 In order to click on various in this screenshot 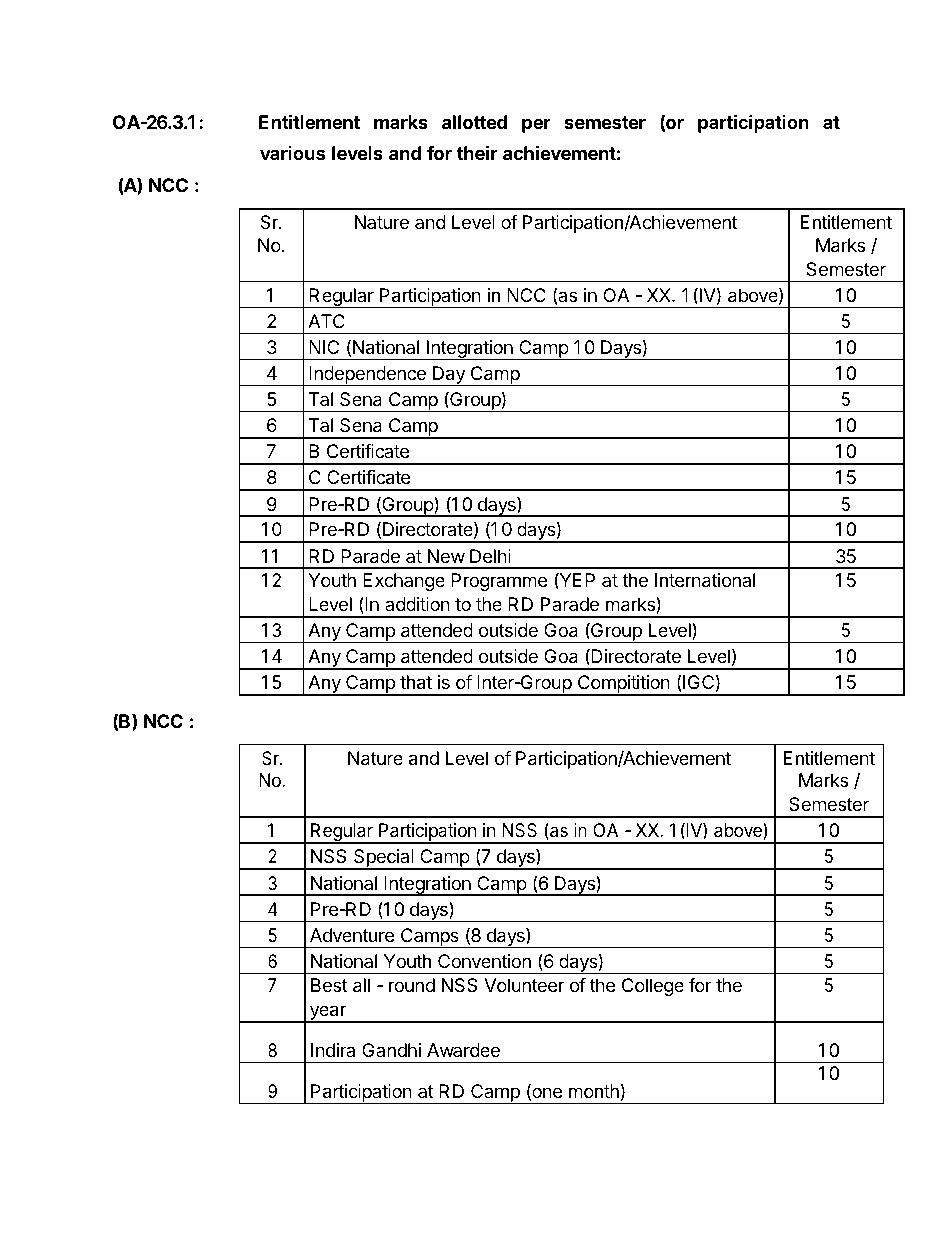, I will do `click(293, 153)`.
